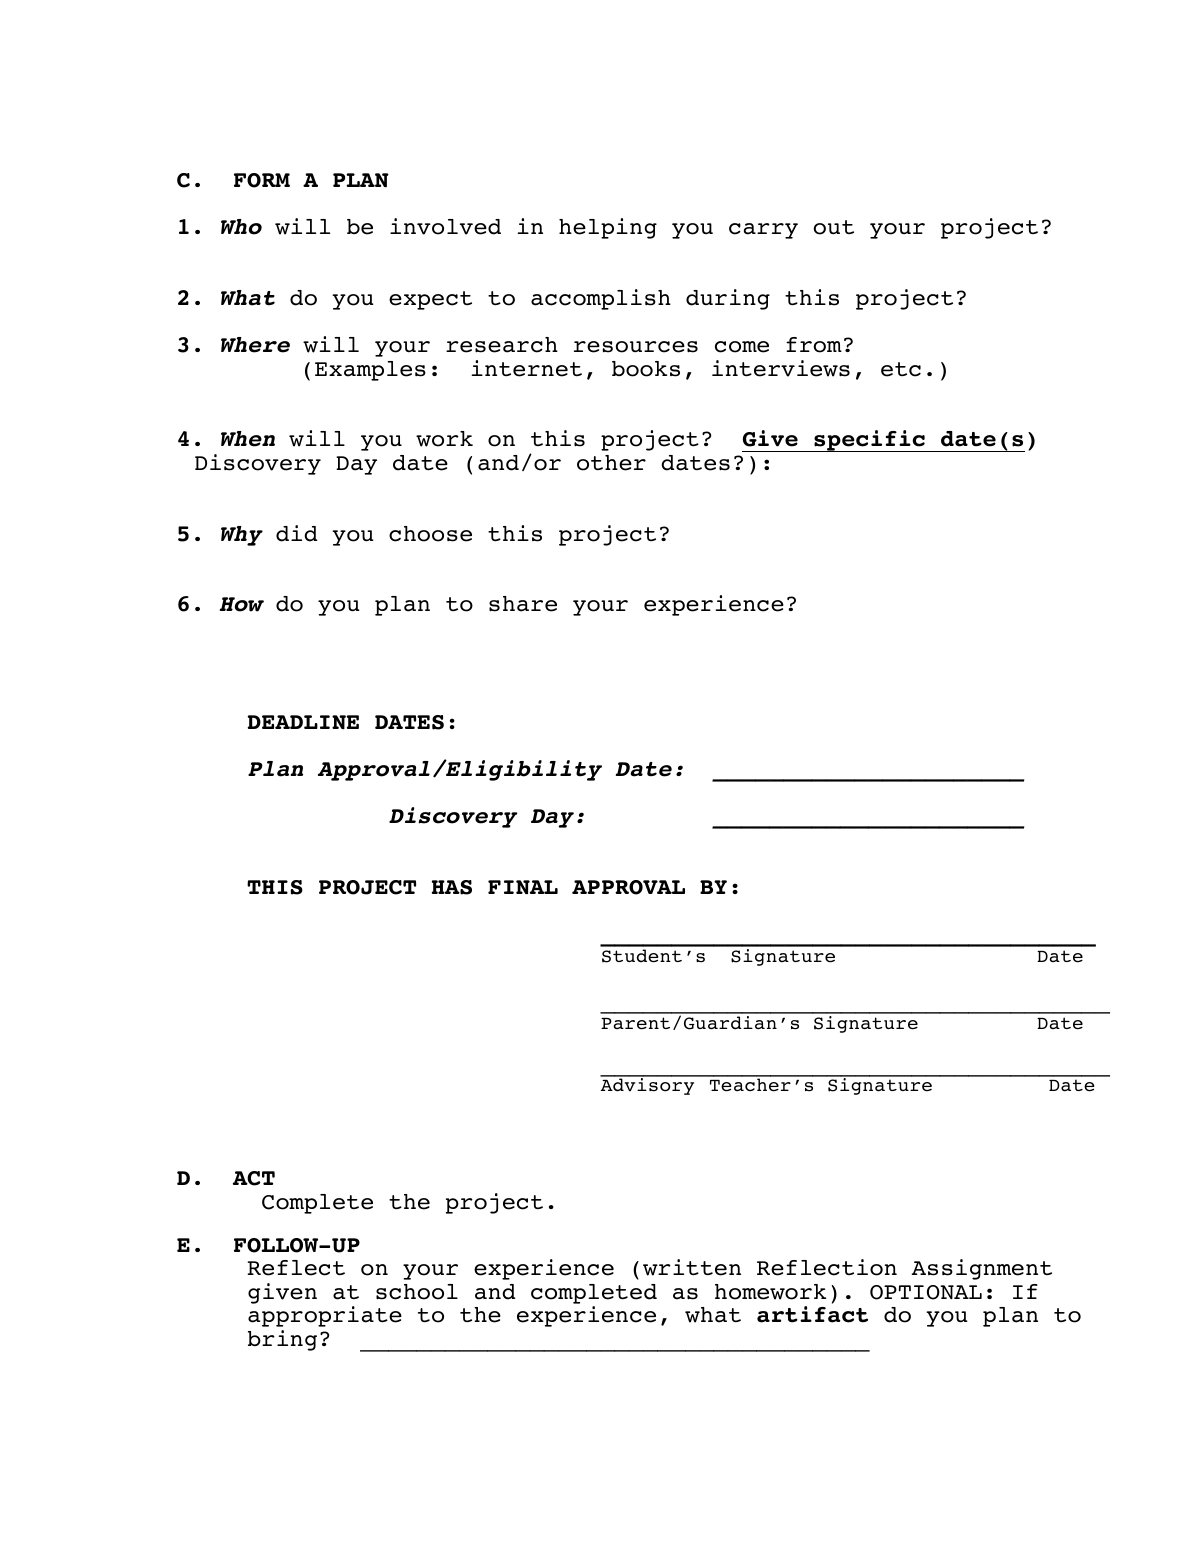 The width and height of the screenshot is (1202, 1556). Describe the element at coordinates (982, 1269) in the screenshot. I see `Assignment` at that location.
